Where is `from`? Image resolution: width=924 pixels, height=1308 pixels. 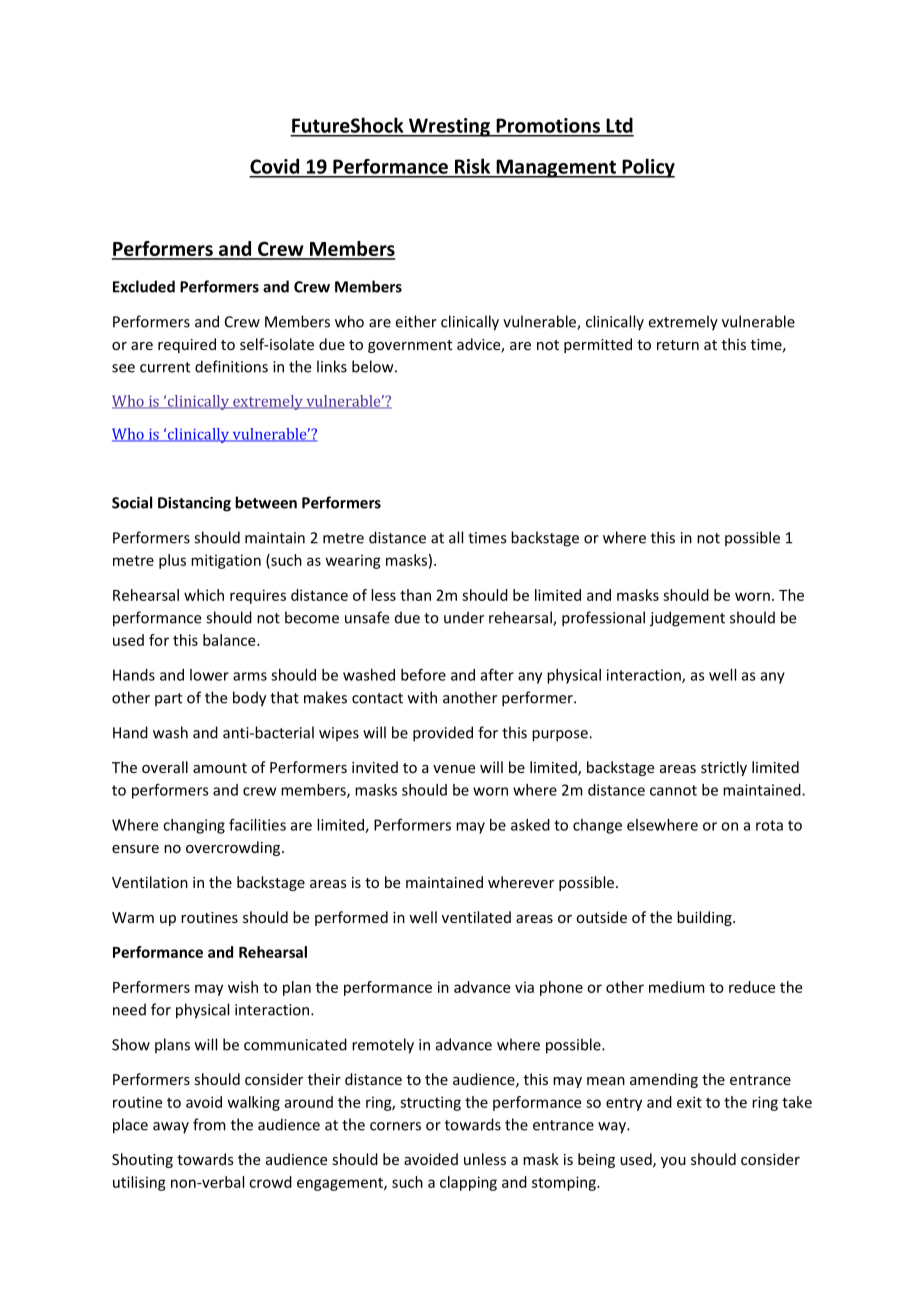 from is located at coordinates (209, 1124).
